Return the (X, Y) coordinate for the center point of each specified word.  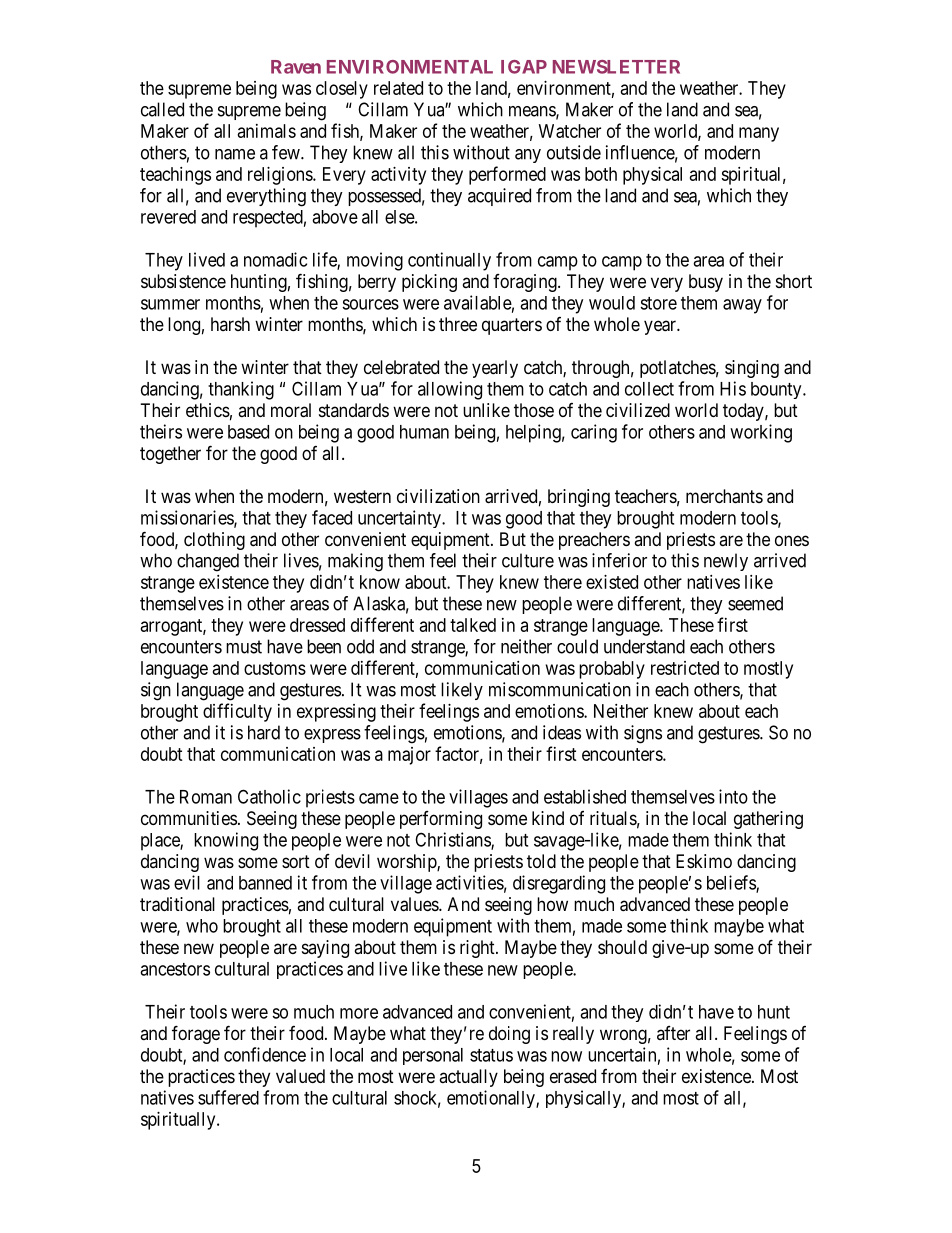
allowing (450, 390)
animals (267, 131)
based (248, 432)
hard (264, 732)
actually (468, 1078)
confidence (265, 1054)
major (409, 756)
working (761, 433)
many (759, 134)
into (733, 796)
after (673, 1033)
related (398, 88)
